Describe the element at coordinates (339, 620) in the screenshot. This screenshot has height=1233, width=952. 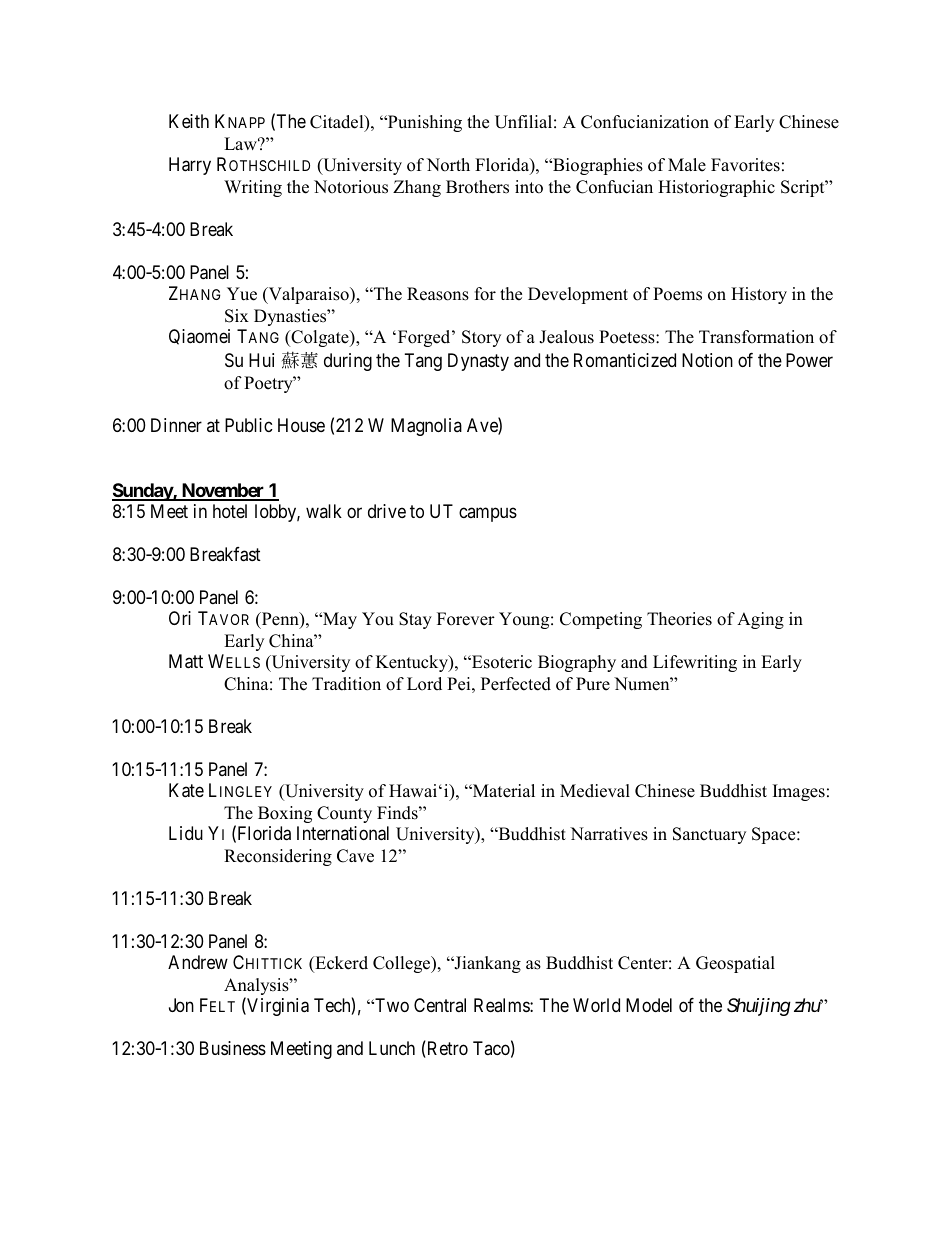
I see `May` at that location.
